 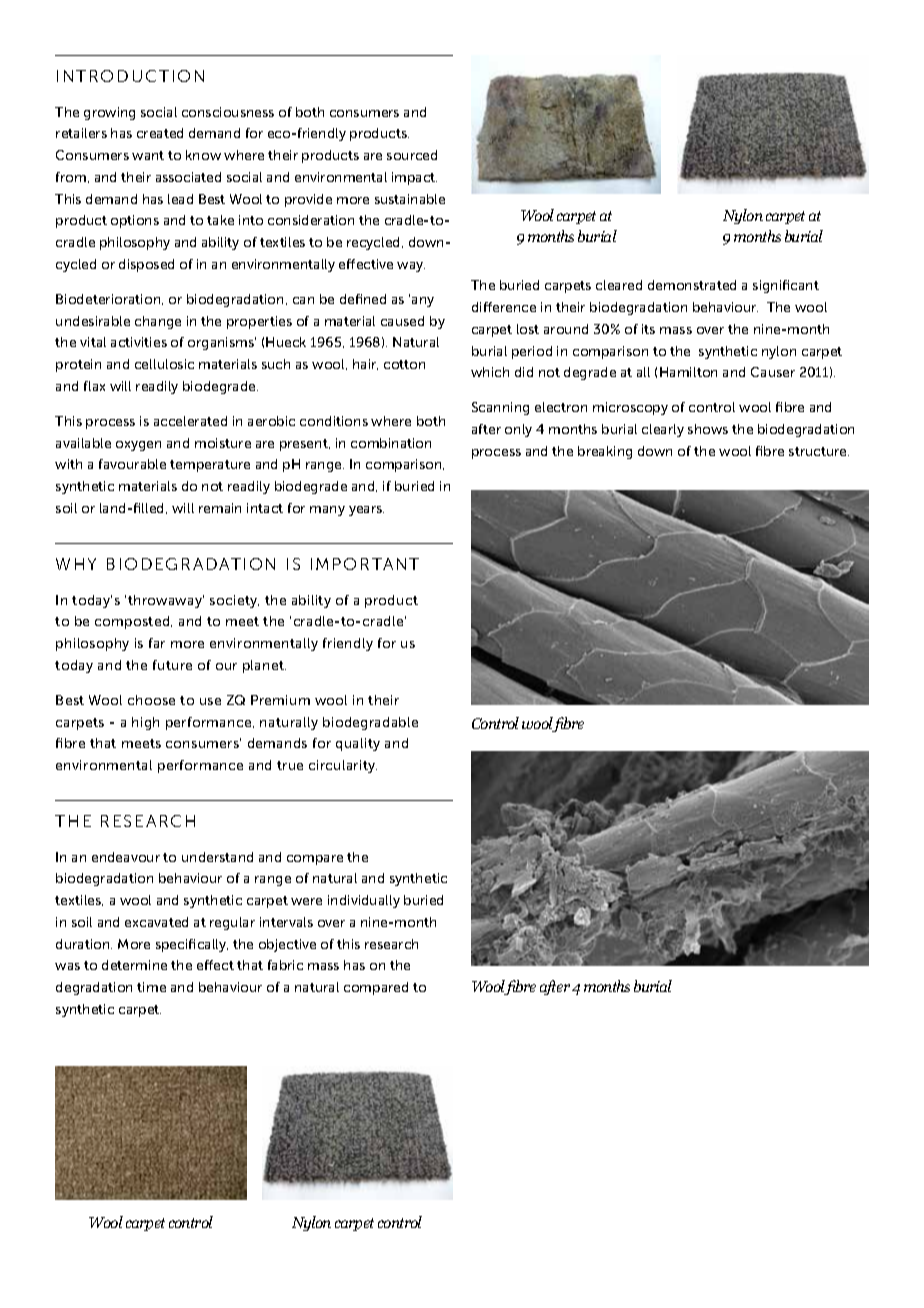 What do you see at coordinates (412, 155) in the document?
I see `sourced` at bounding box center [412, 155].
